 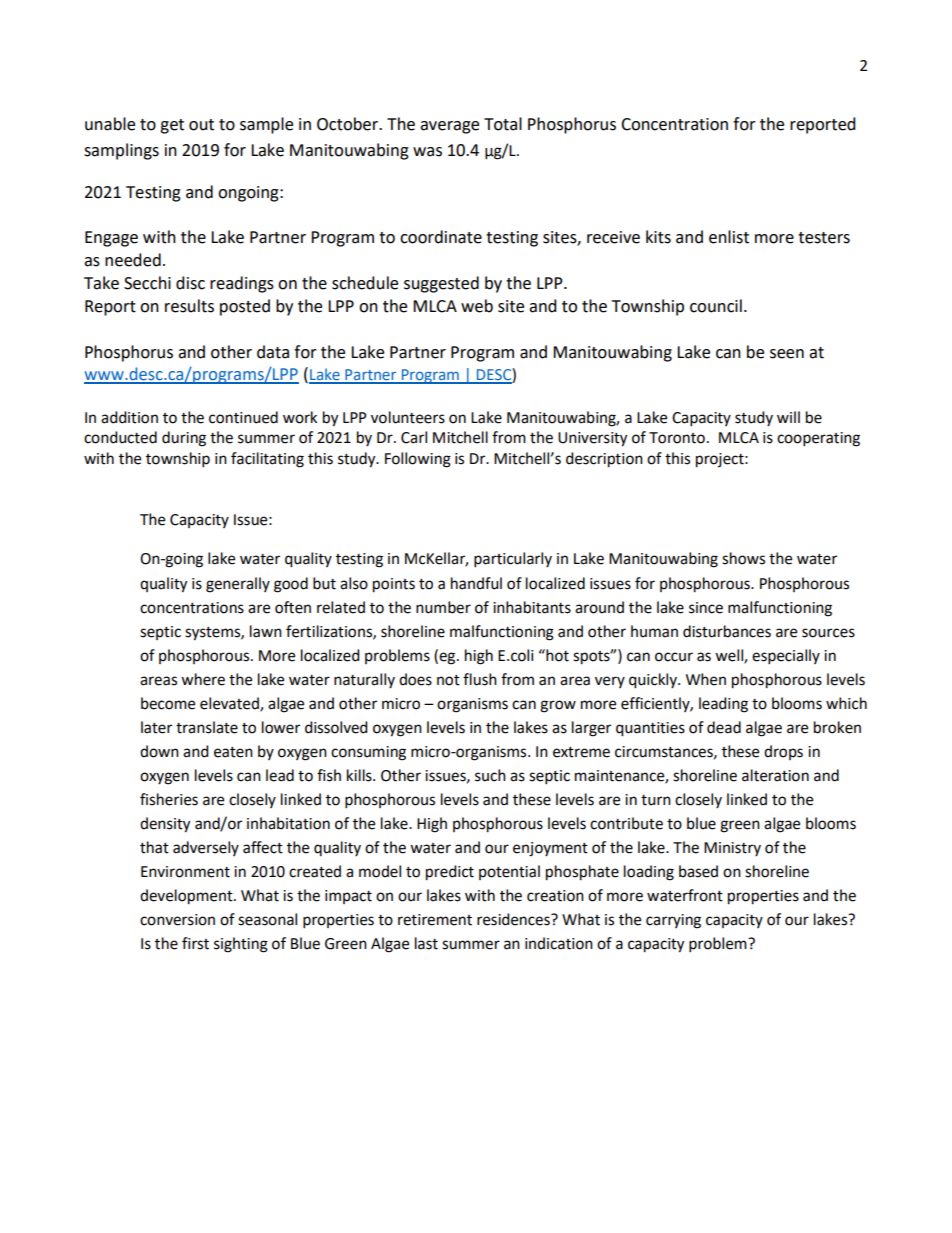 I want to click on continued, so click(x=243, y=417).
